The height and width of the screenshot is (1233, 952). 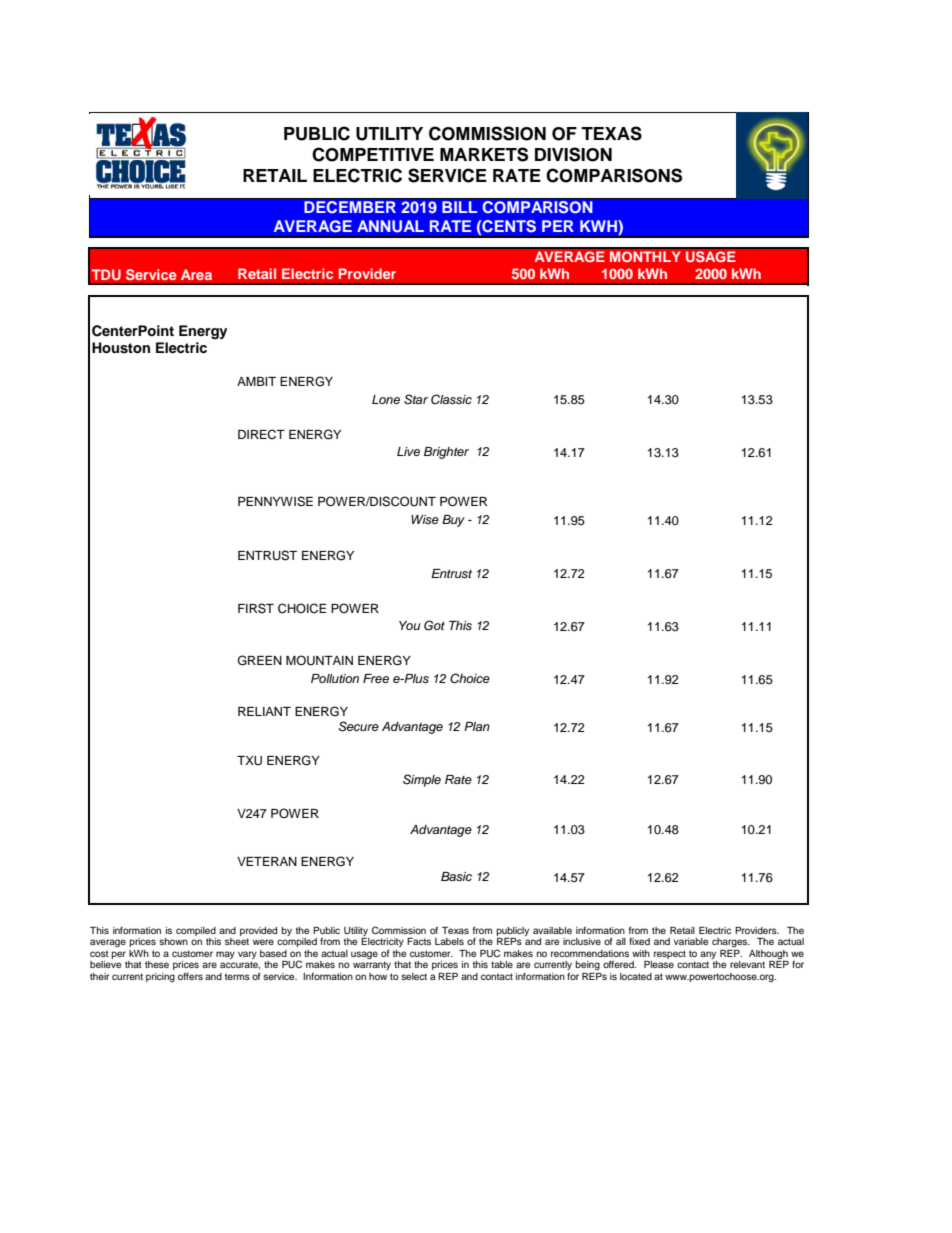 I want to click on Star, so click(x=416, y=399).
